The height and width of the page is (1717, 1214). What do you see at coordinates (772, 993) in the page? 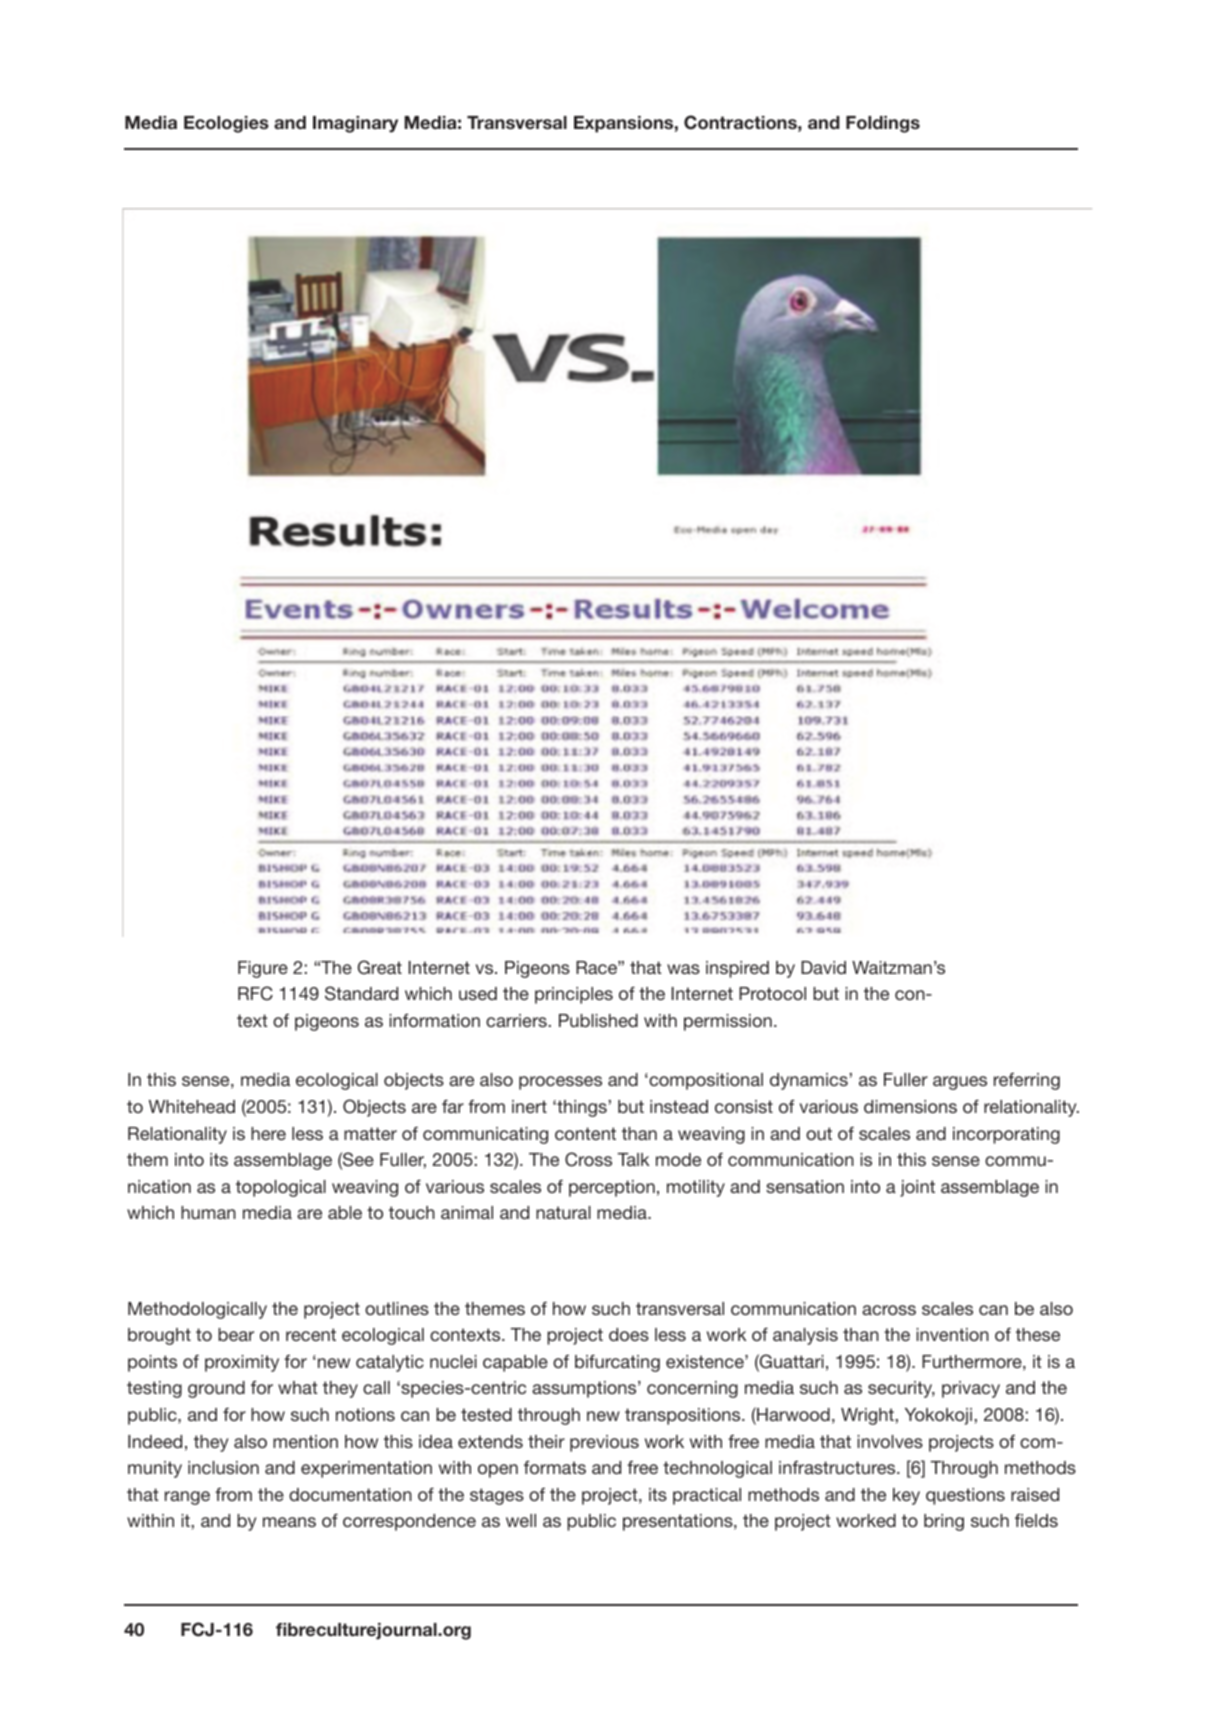
I see `Protocol` at bounding box center [772, 993].
